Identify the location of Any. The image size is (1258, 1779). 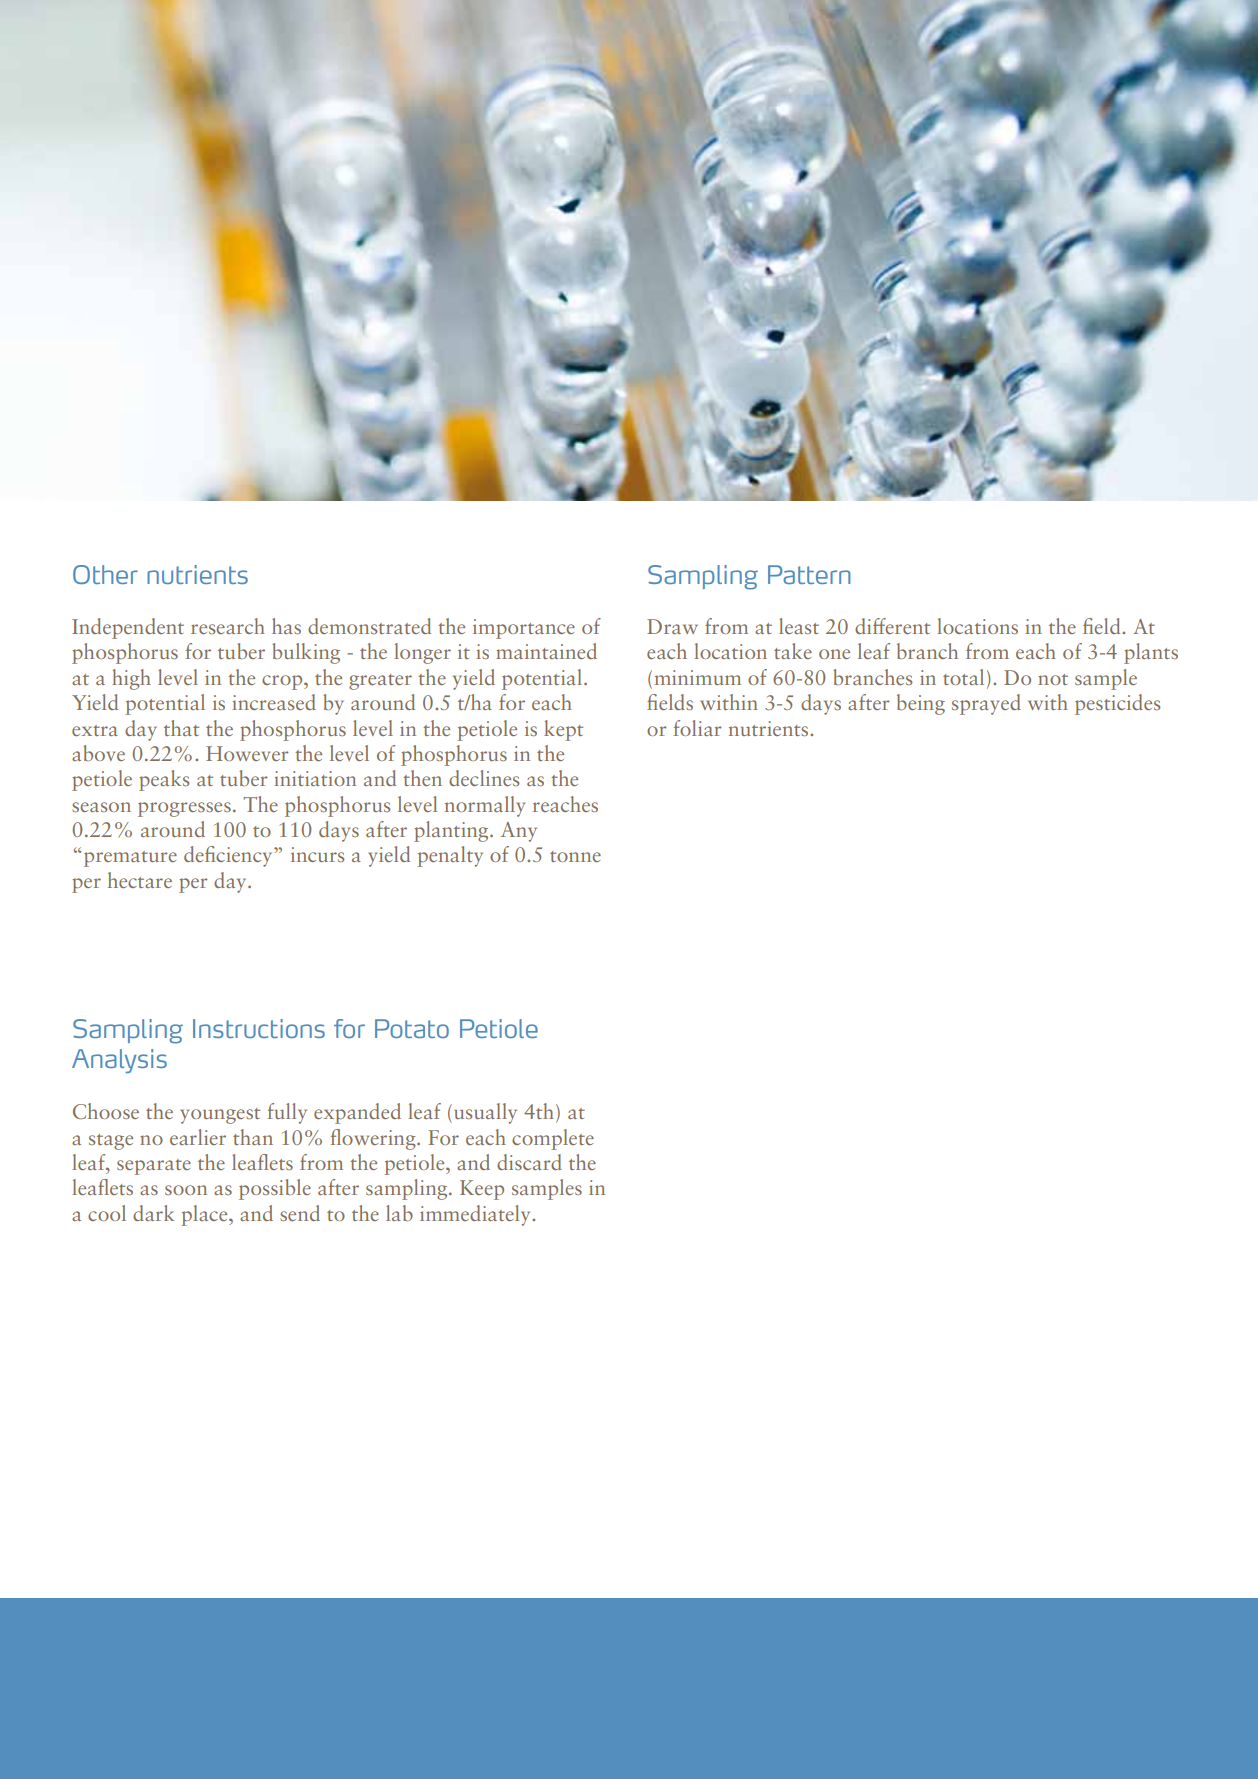
(519, 832).
